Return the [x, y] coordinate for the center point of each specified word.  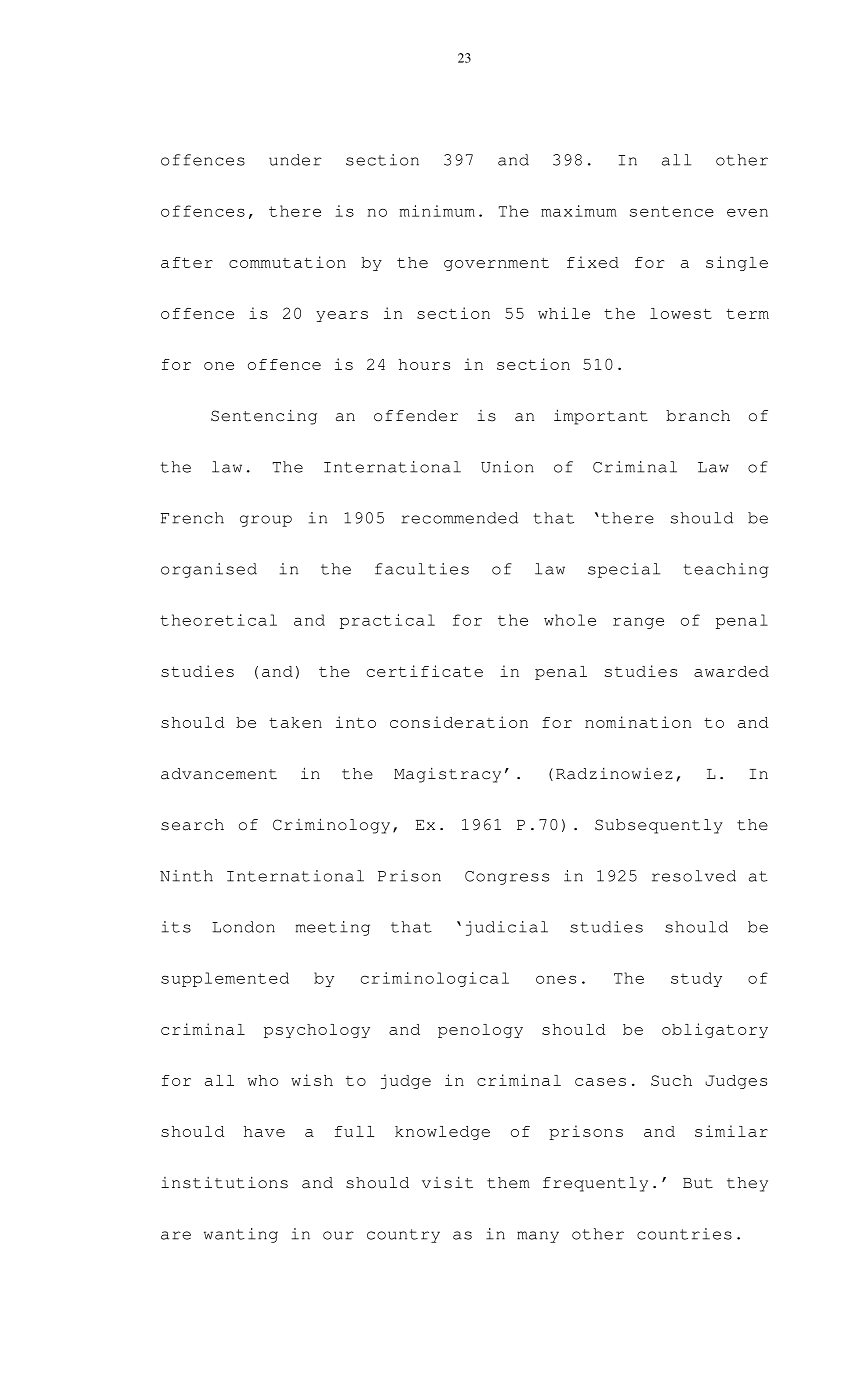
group [266, 521]
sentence [672, 211]
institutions [224, 1182]
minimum [437, 211]
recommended [459, 518]
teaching [726, 570]
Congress [507, 878]
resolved [694, 876]
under [295, 160]
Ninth [186, 876]
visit [447, 1182]
